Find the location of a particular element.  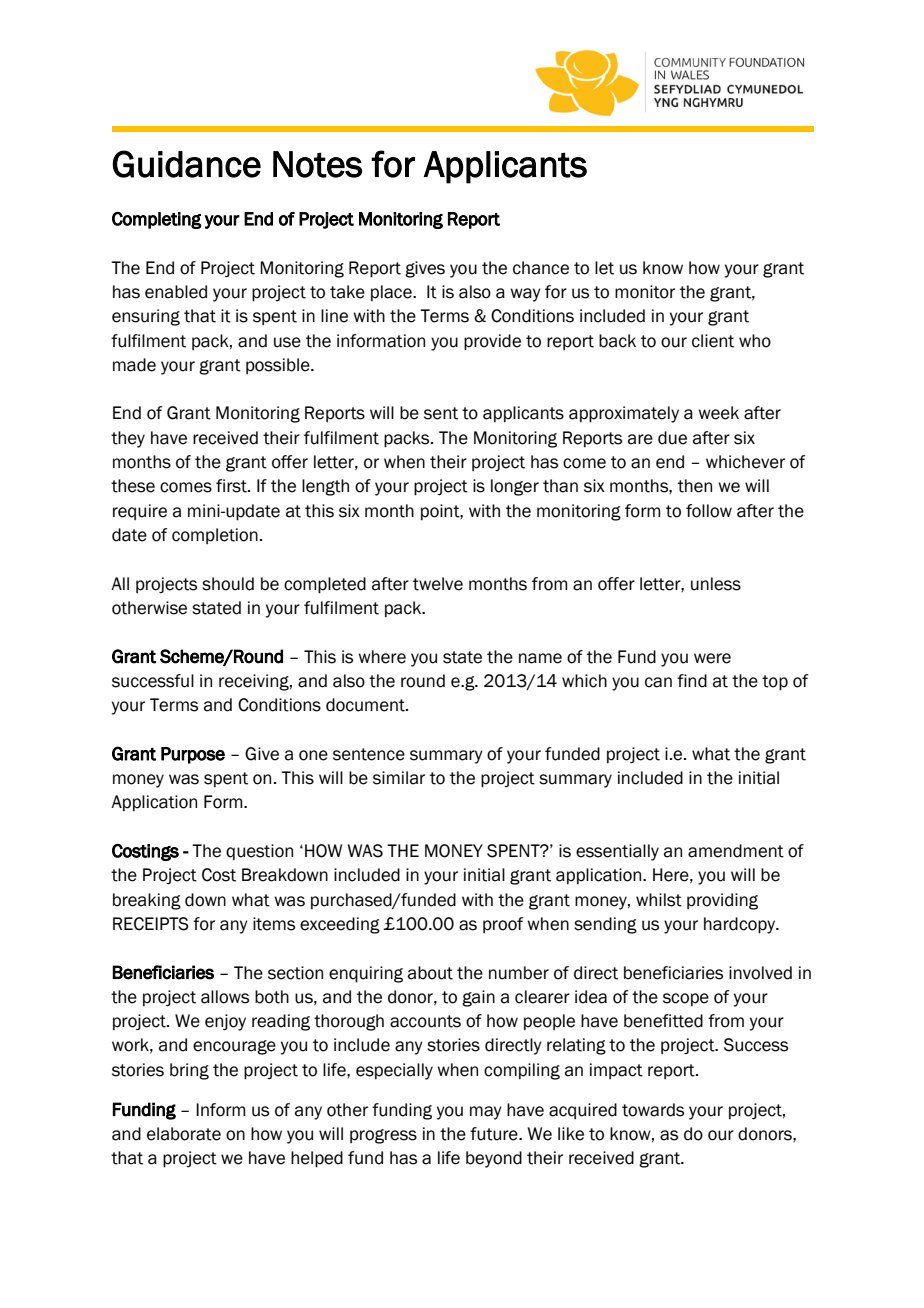

elaborate is located at coordinates (184, 1134).
